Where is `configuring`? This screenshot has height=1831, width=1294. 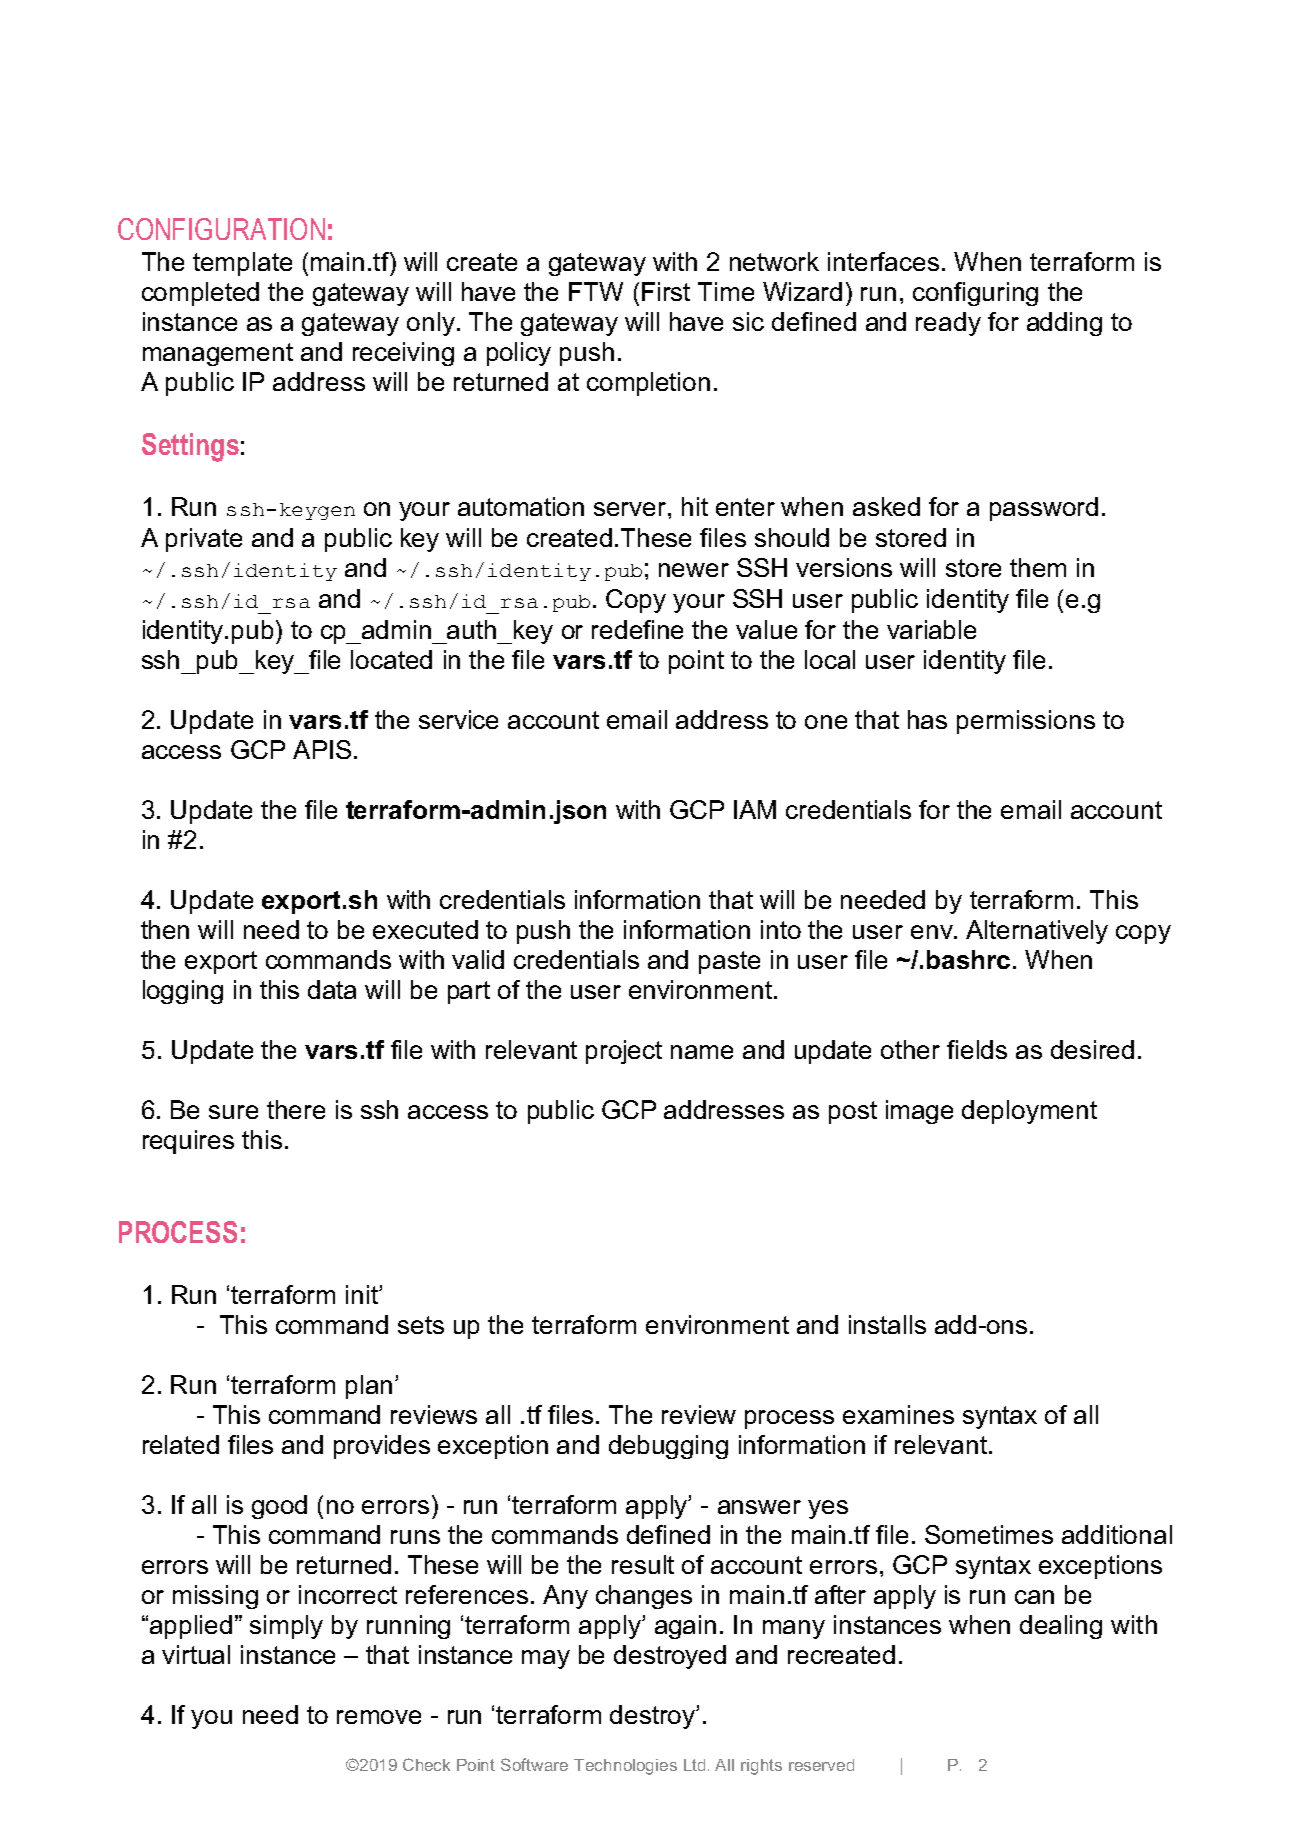
configuring is located at coordinates (975, 294).
